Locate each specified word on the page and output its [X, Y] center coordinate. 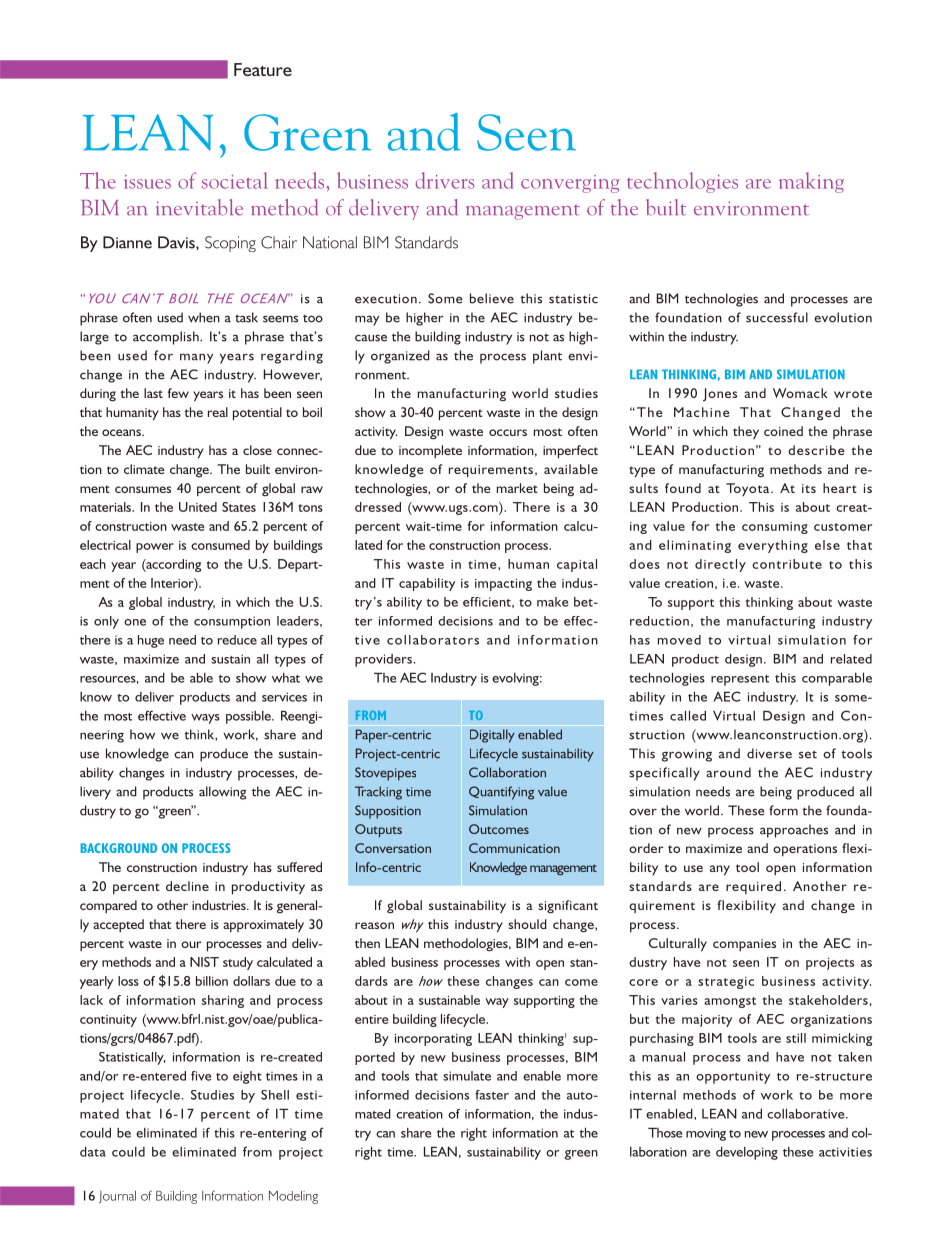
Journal [117, 1197]
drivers [444, 180]
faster [492, 1095]
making [811, 182]
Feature [263, 69]
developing [747, 1153]
